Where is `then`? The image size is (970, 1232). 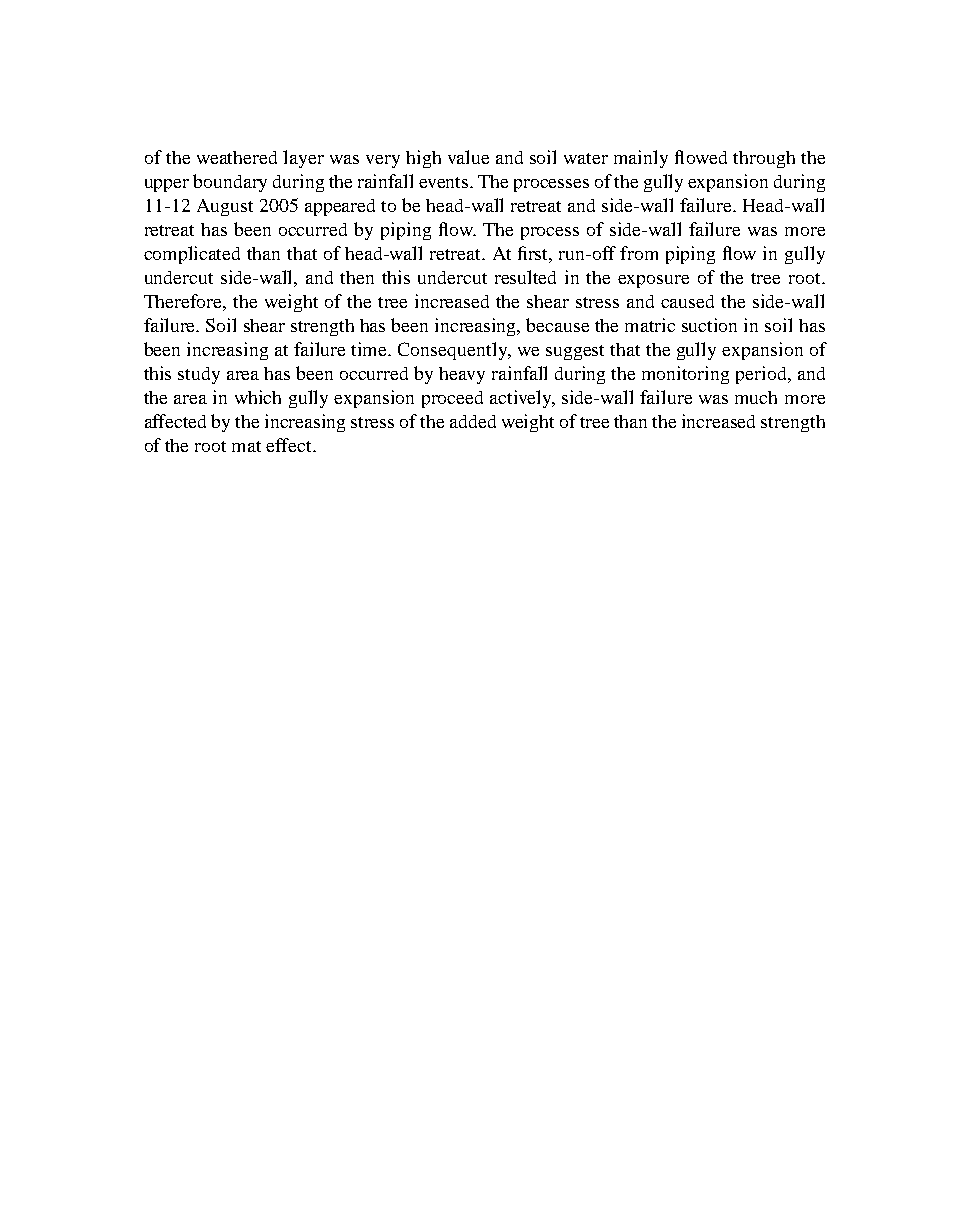
then is located at coordinates (357, 277).
